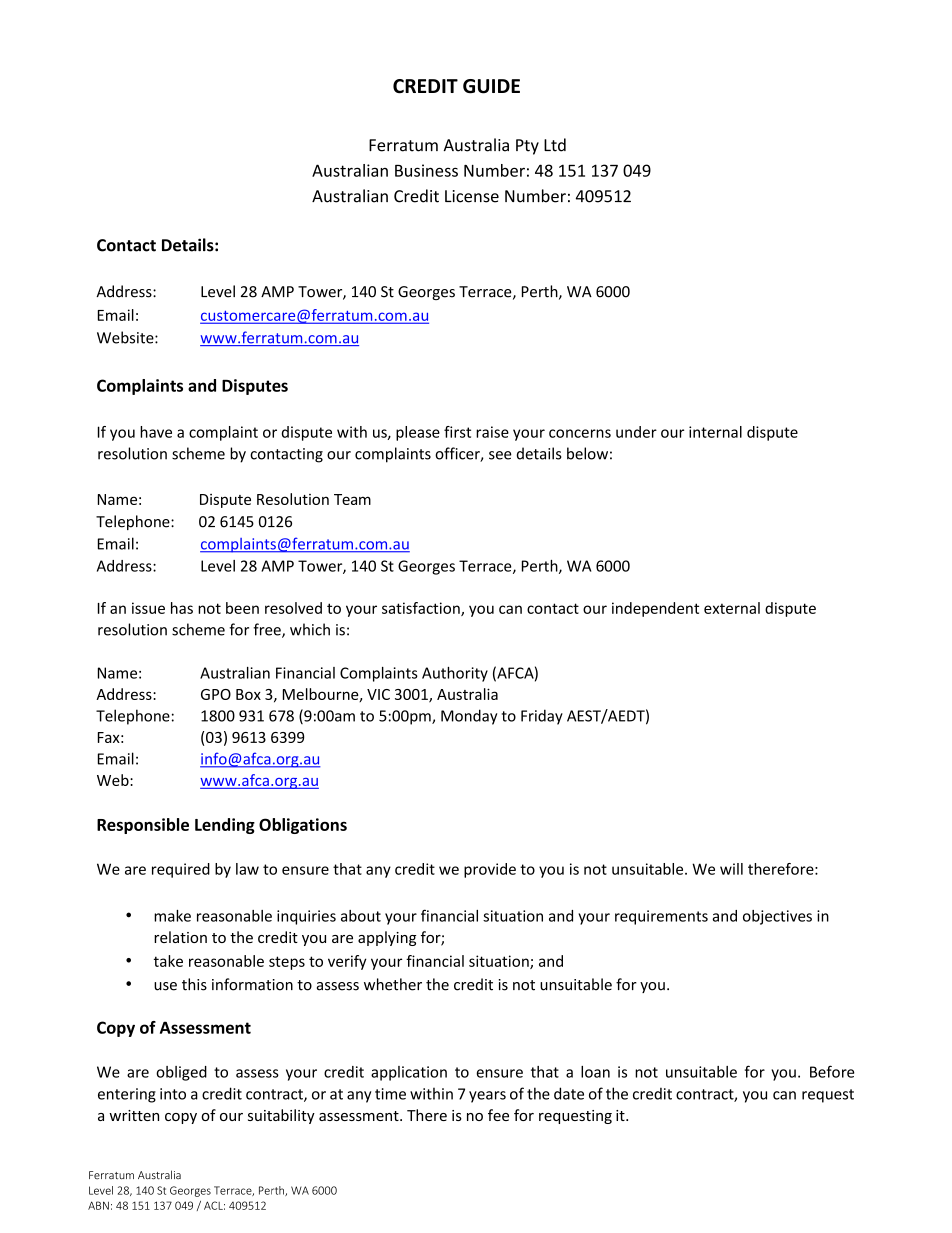 The height and width of the screenshot is (1233, 952). What do you see at coordinates (457, 432) in the screenshot?
I see `first` at bounding box center [457, 432].
